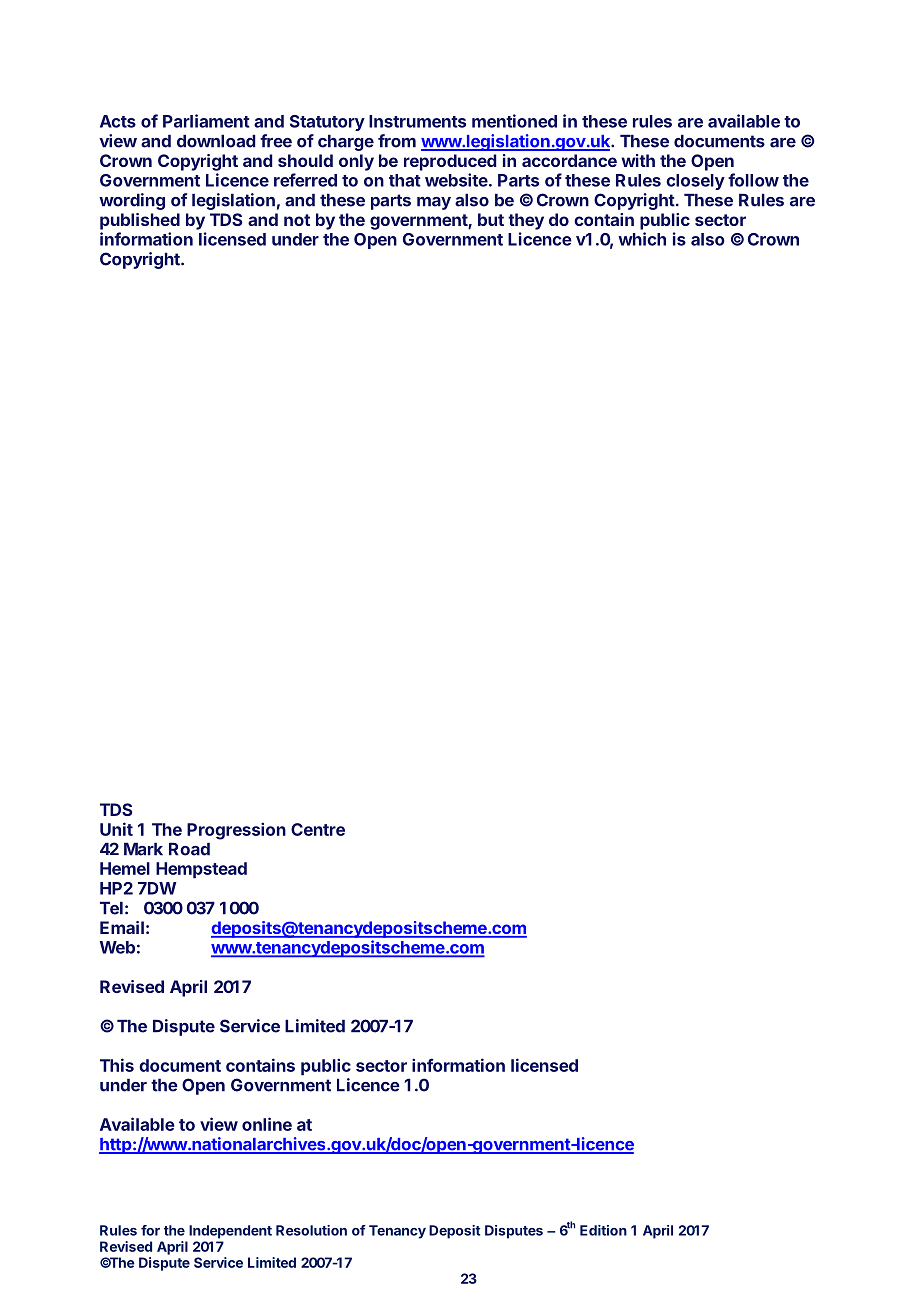 This document has height=1309, width=924. Describe the element at coordinates (642, 239) in the document. I see `which` at that location.
